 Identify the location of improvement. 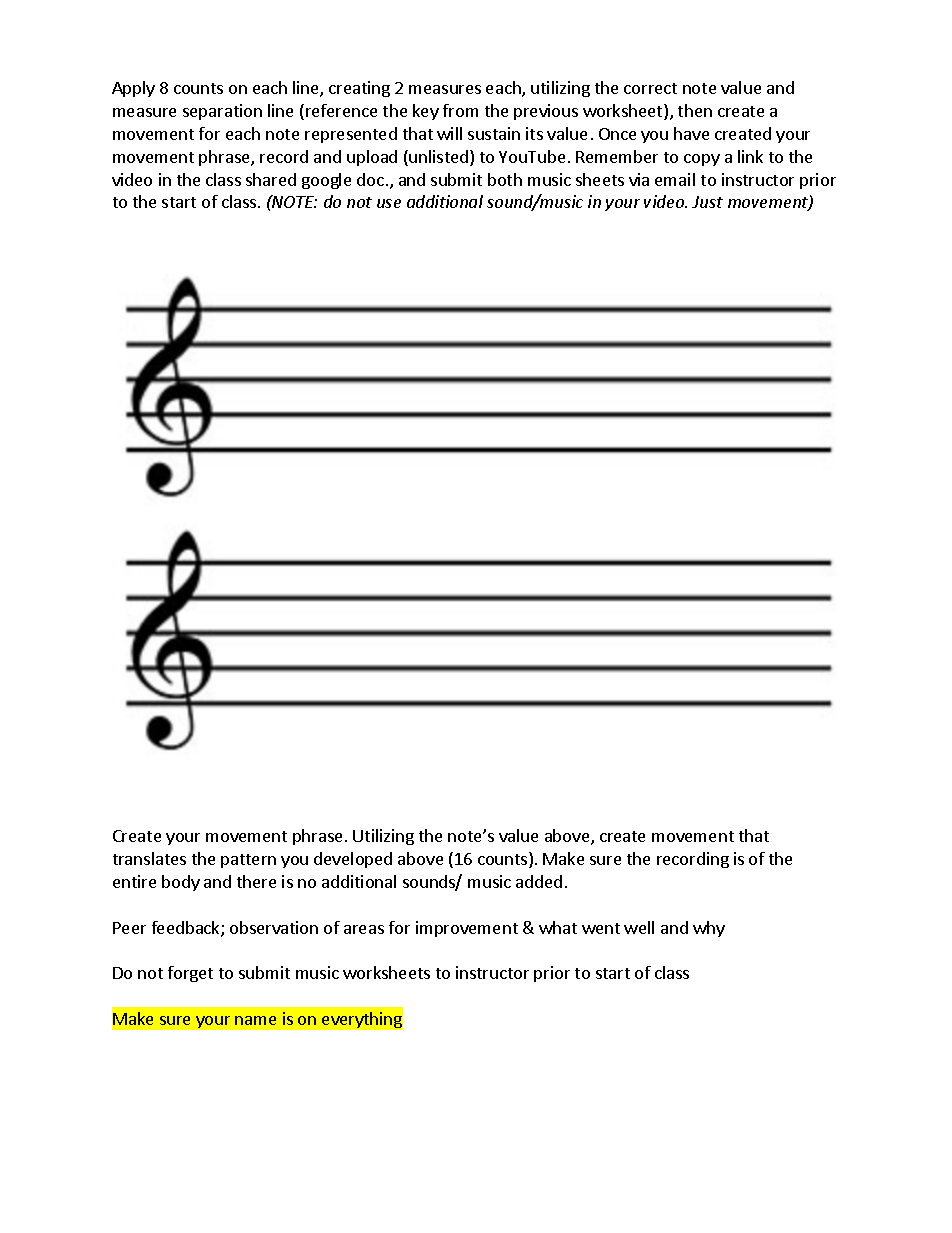
(467, 929).
